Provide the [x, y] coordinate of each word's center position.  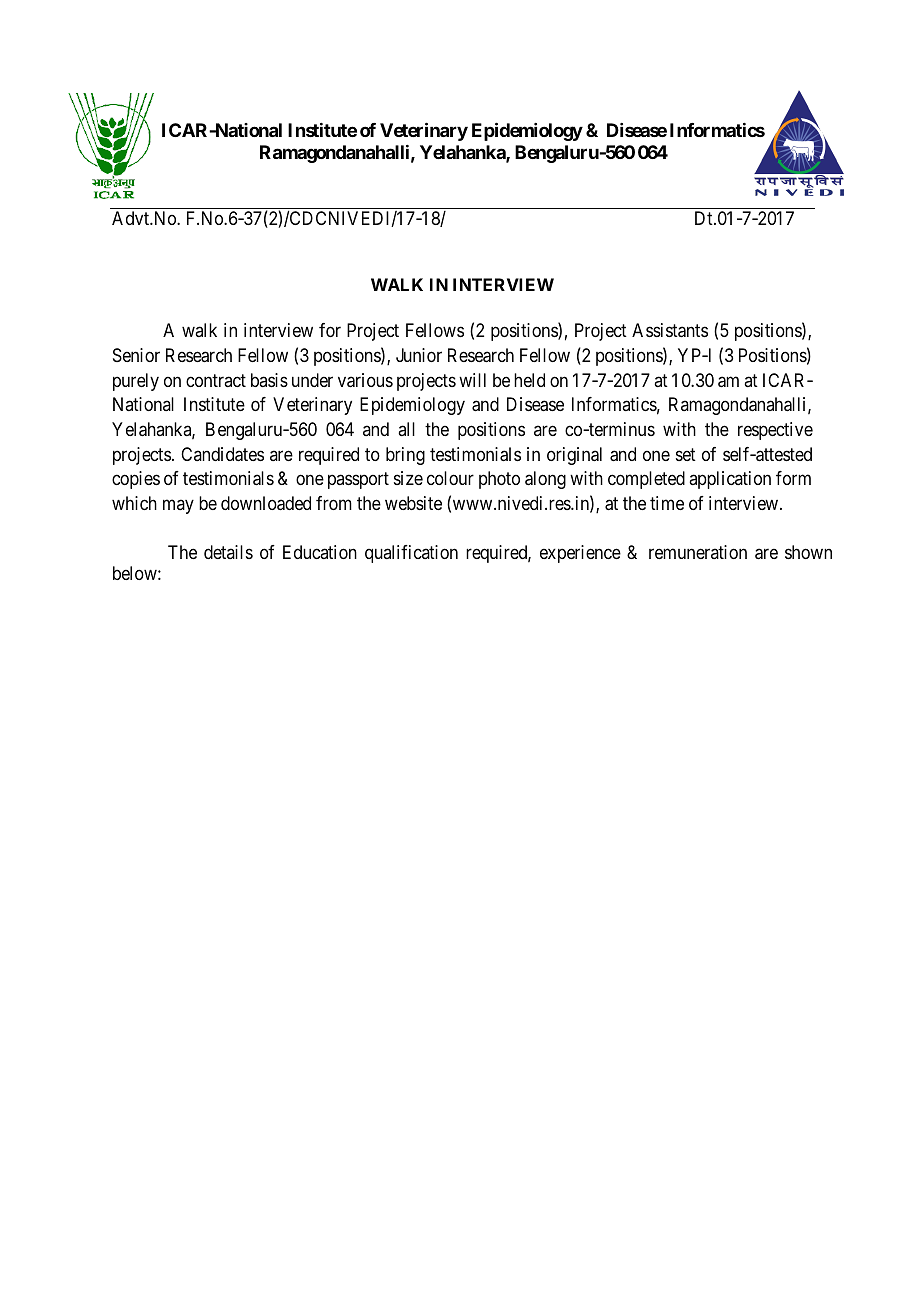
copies [136, 480]
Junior [419, 355]
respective [775, 431]
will [472, 380]
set [686, 454]
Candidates [222, 454]
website [413, 503]
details [228, 552]
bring [405, 456]
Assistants [670, 330]
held [529, 380]
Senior [136, 355]
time [667, 503]
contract [216, 380]
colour [450, 478]
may [178, 506]
